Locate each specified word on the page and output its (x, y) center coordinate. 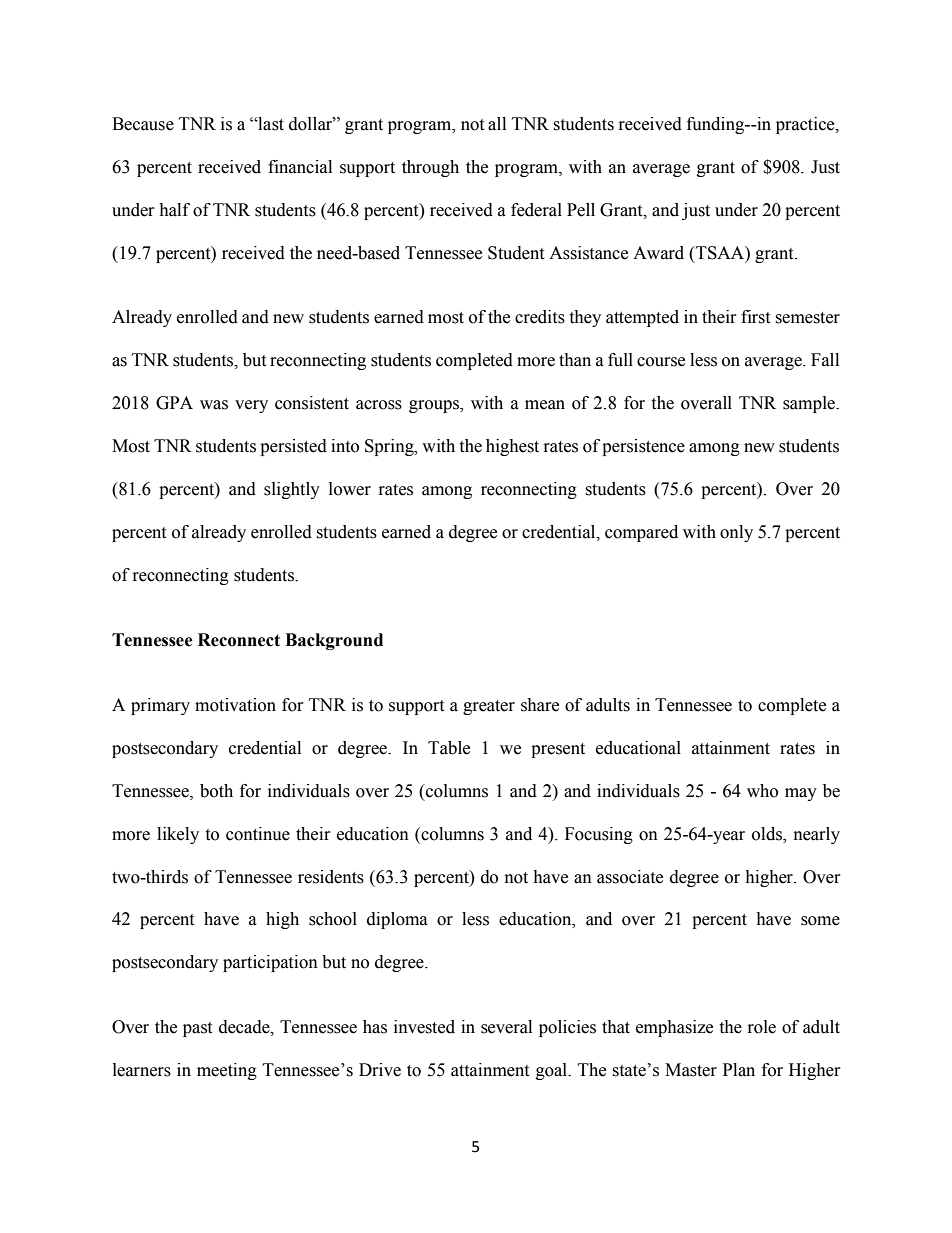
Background (334, 641)
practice (806, 125)
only (736, 533)
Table (449, 748)
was (214, 405)
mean (545, 405)
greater (489, 707)
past (197, 1029)
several (506, 1027)
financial (300, 167)
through (430, 168)
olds (768, 834)
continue (258, 834)
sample (810, 404)
